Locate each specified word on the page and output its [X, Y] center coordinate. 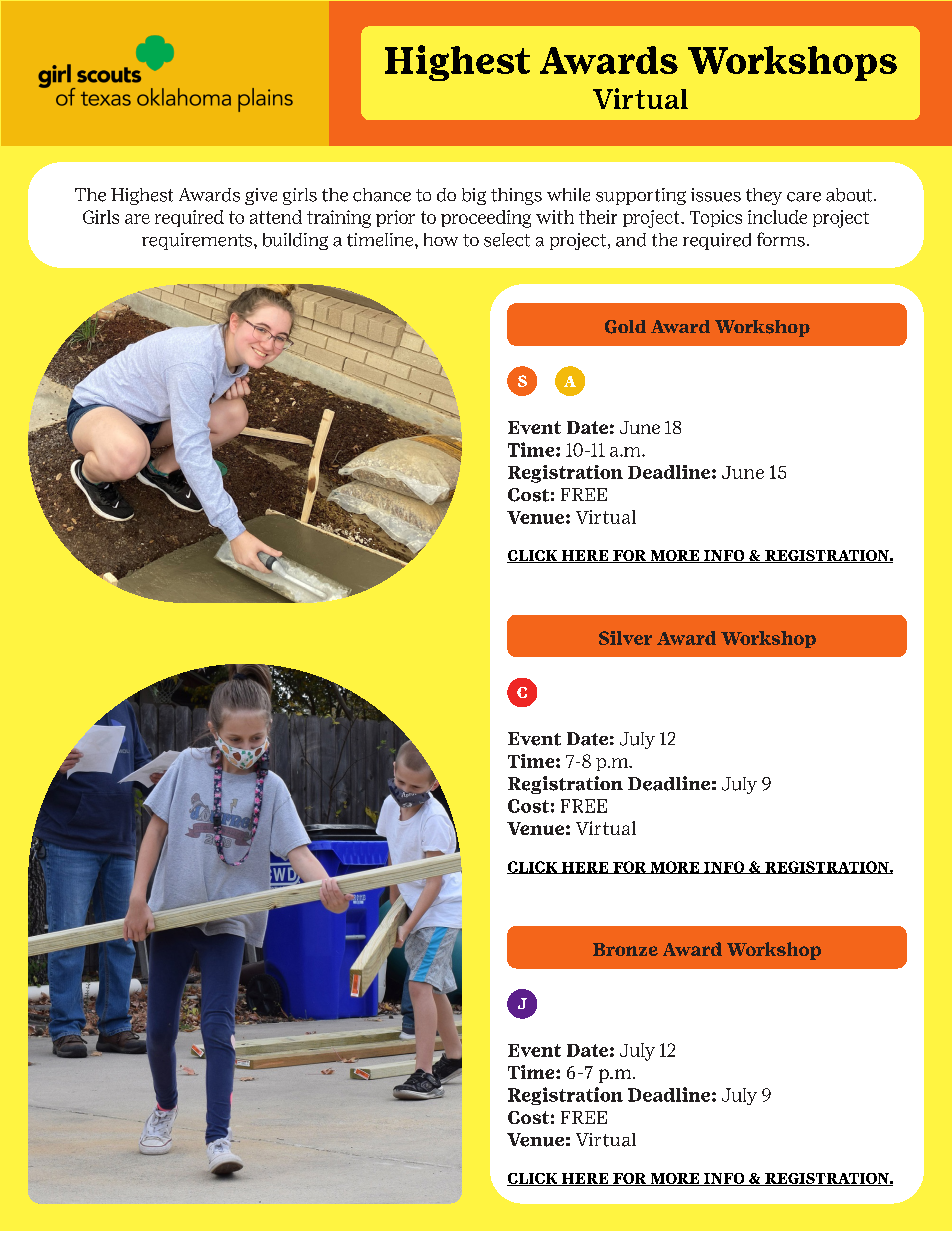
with [555, 217]
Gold [625, 327]
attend [276, 217]
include [777, 217]
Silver [625, 638]
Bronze [625, 949]
